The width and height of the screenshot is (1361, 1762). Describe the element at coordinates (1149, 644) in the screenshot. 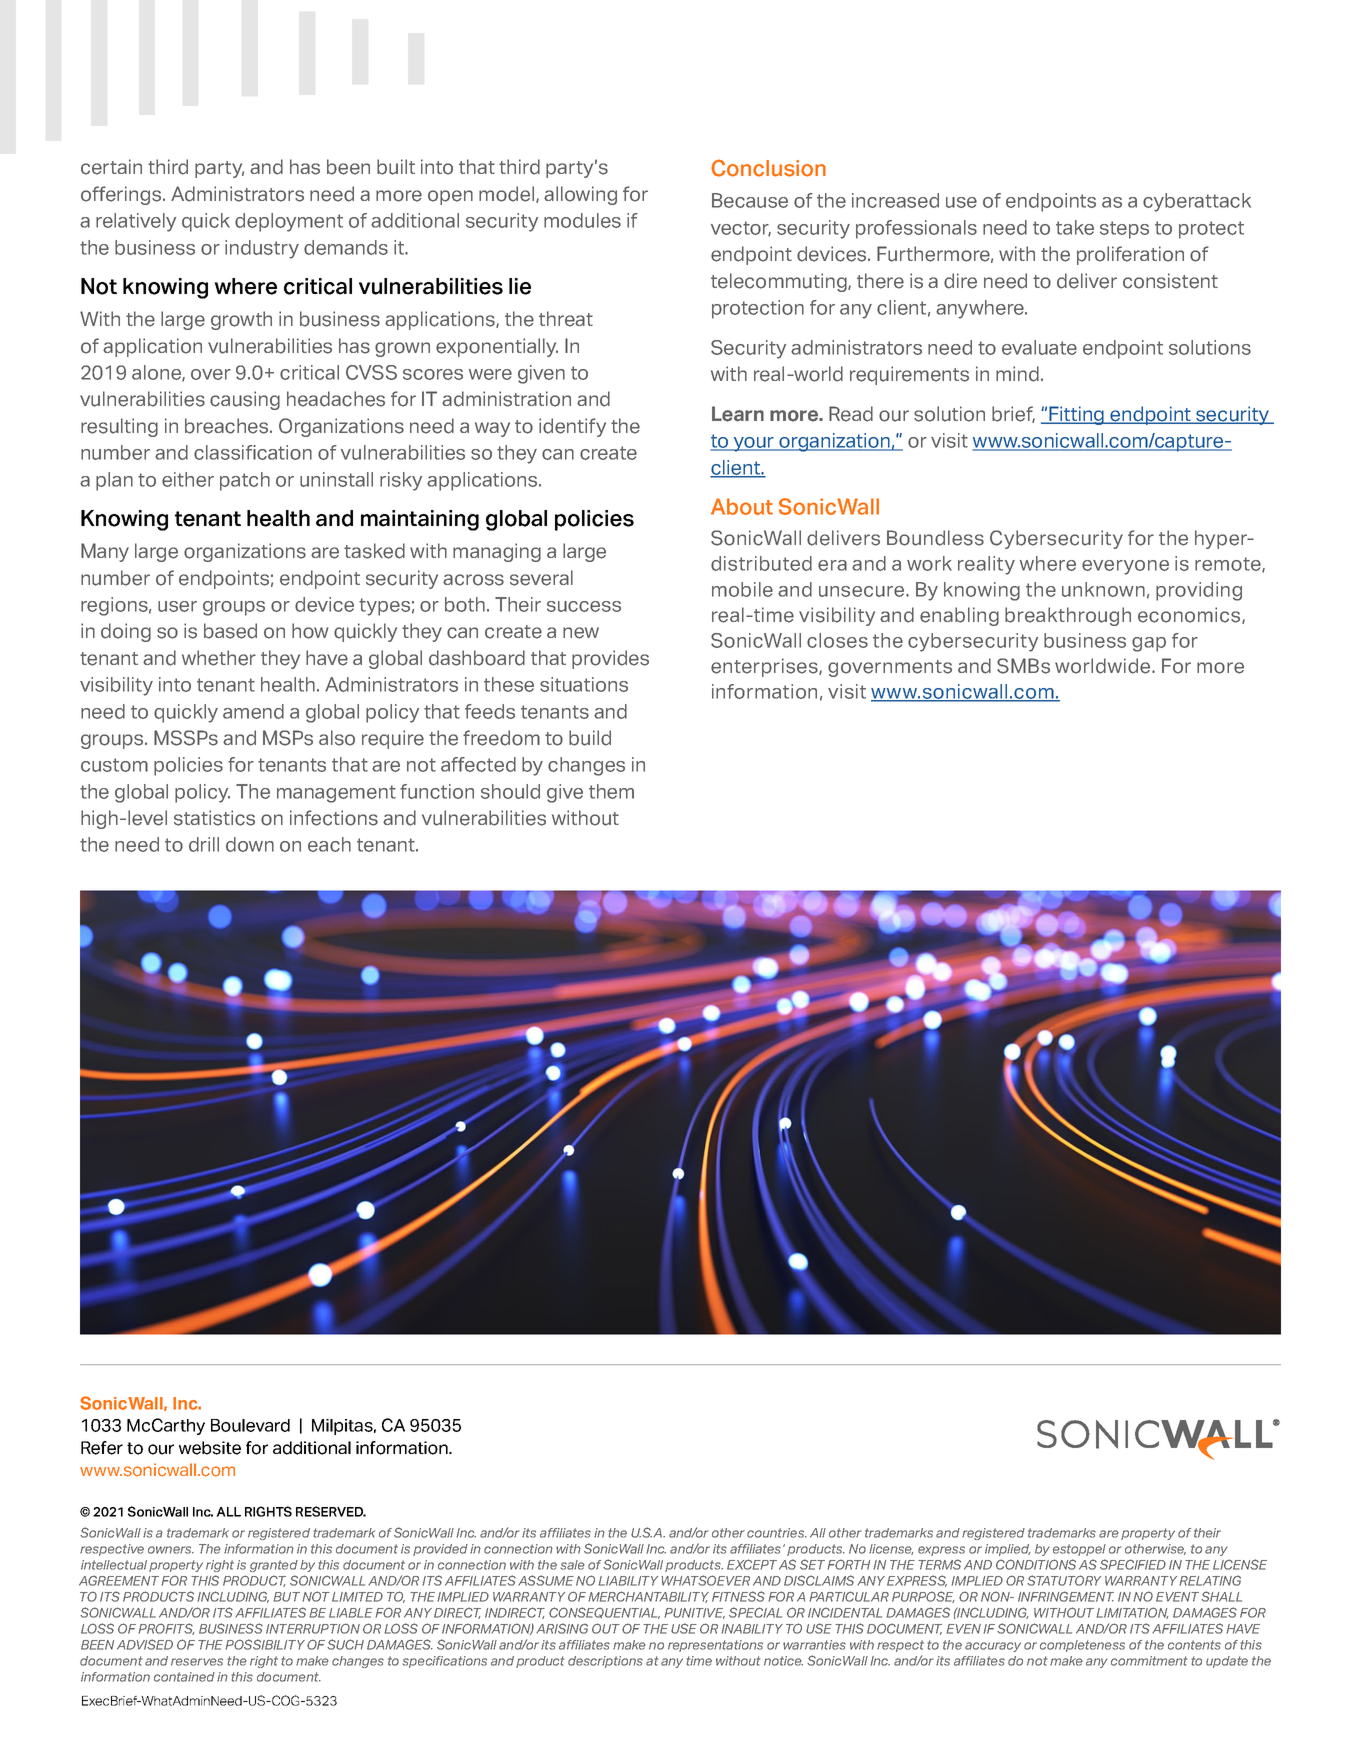

I see `gap` at that location.
